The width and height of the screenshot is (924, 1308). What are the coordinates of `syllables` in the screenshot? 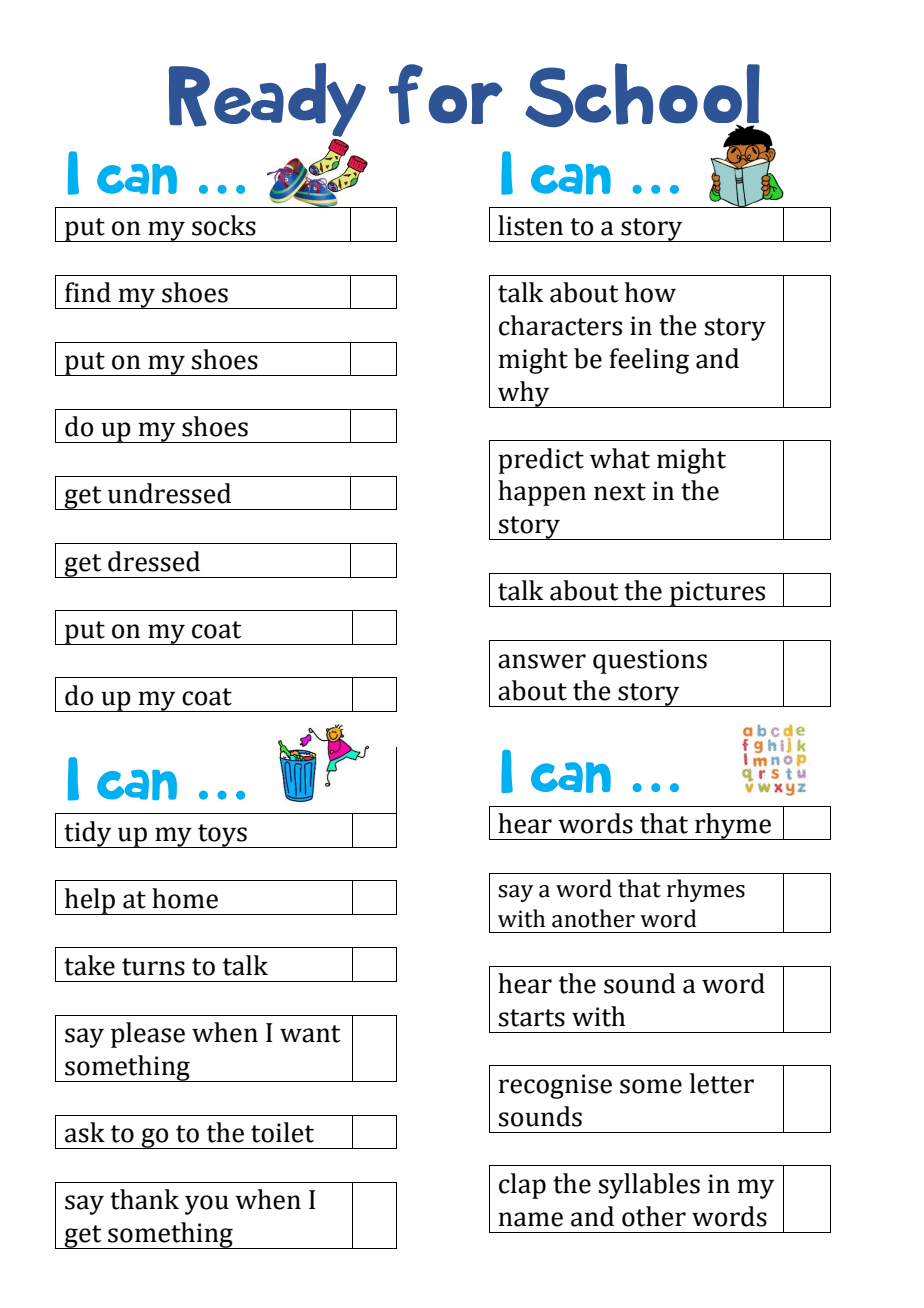 It's located at (649, 1186).
